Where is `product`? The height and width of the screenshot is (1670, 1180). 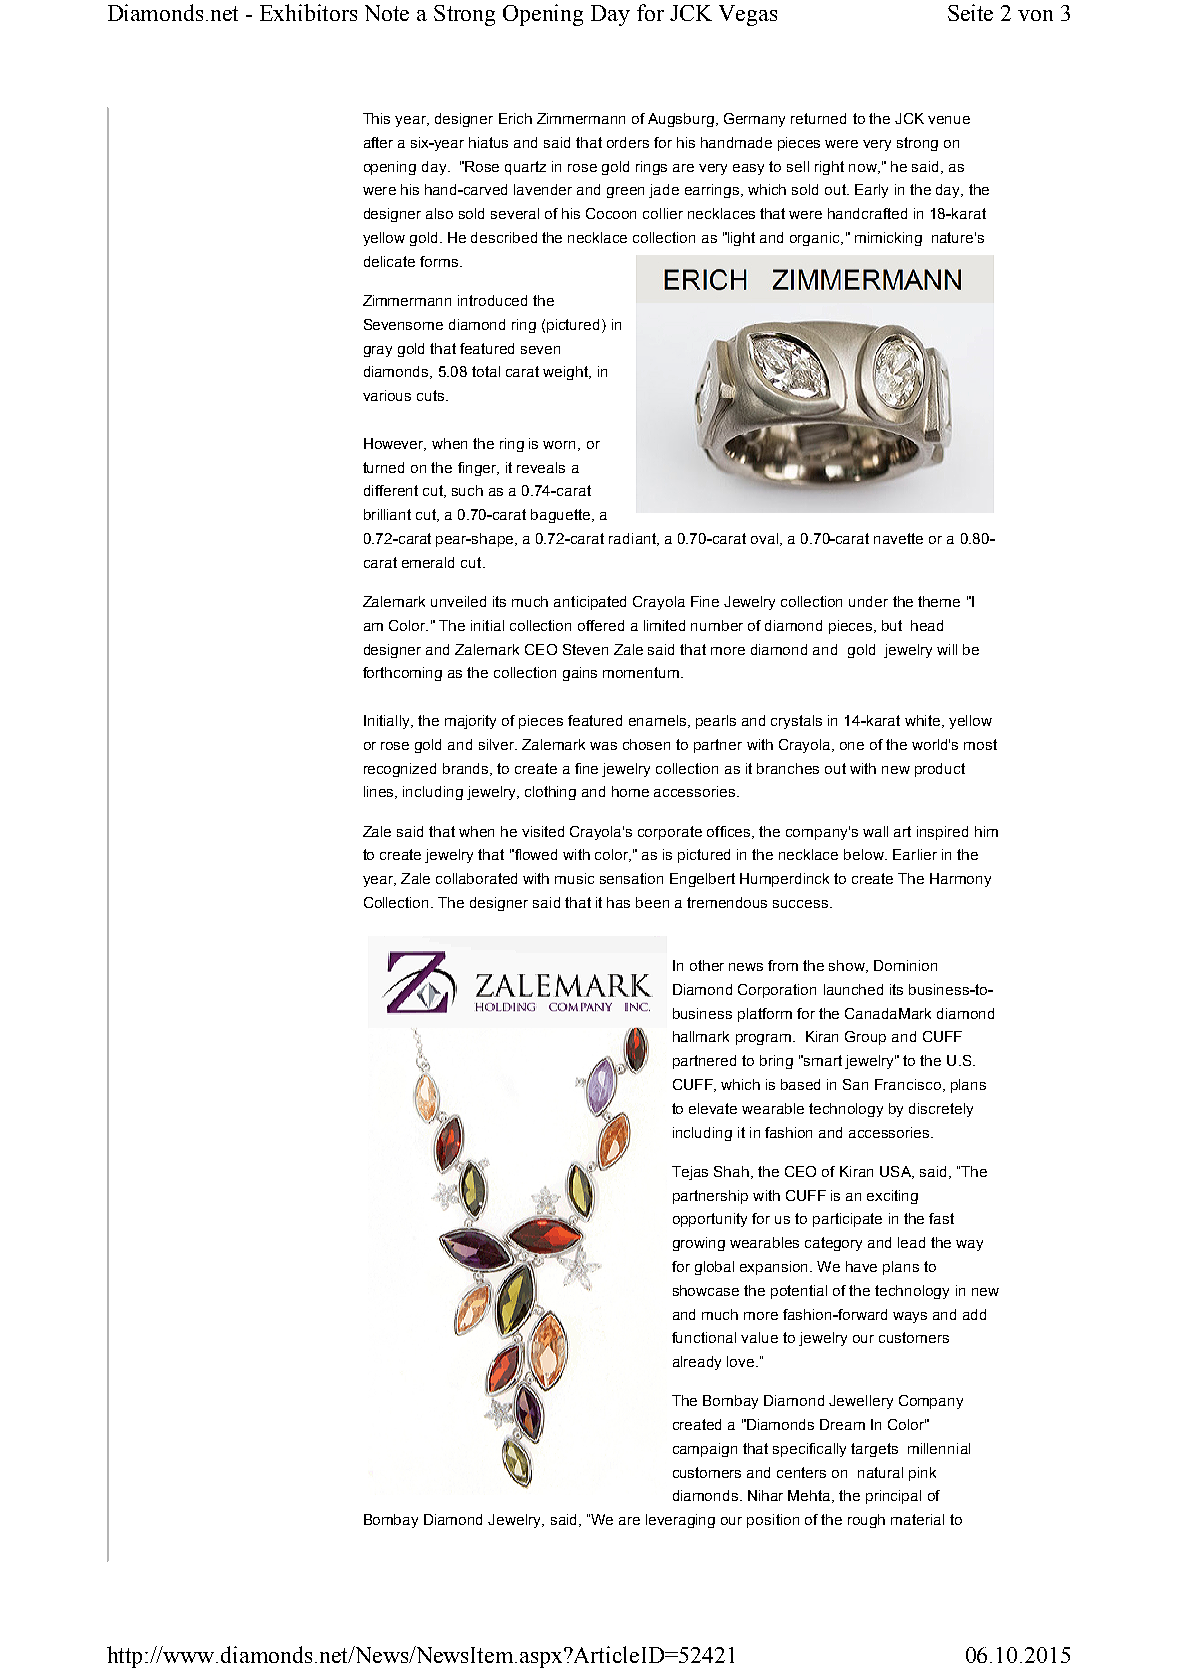
product is located at coordinates (940, 770).
